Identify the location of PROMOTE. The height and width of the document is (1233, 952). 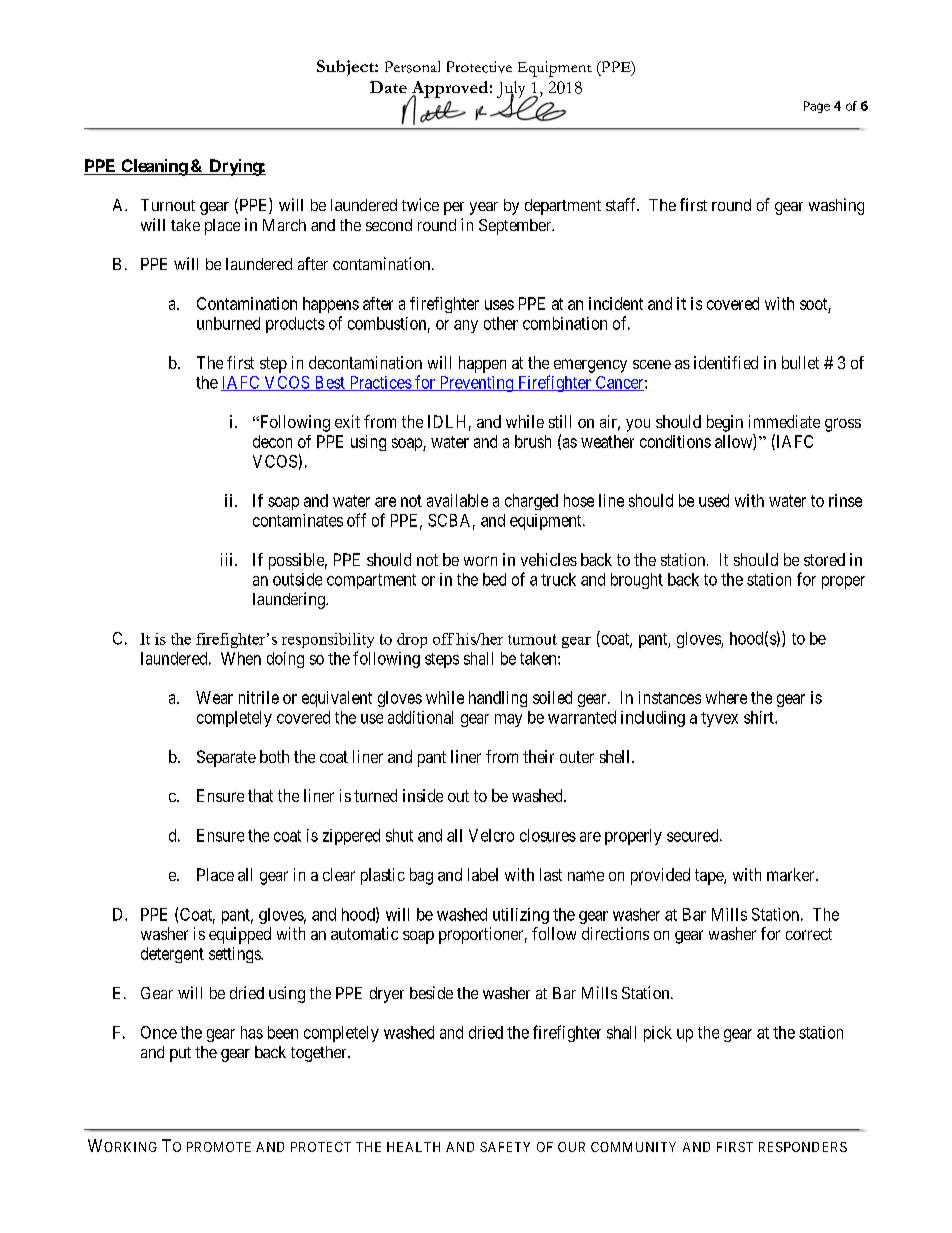
(219, 1147).
